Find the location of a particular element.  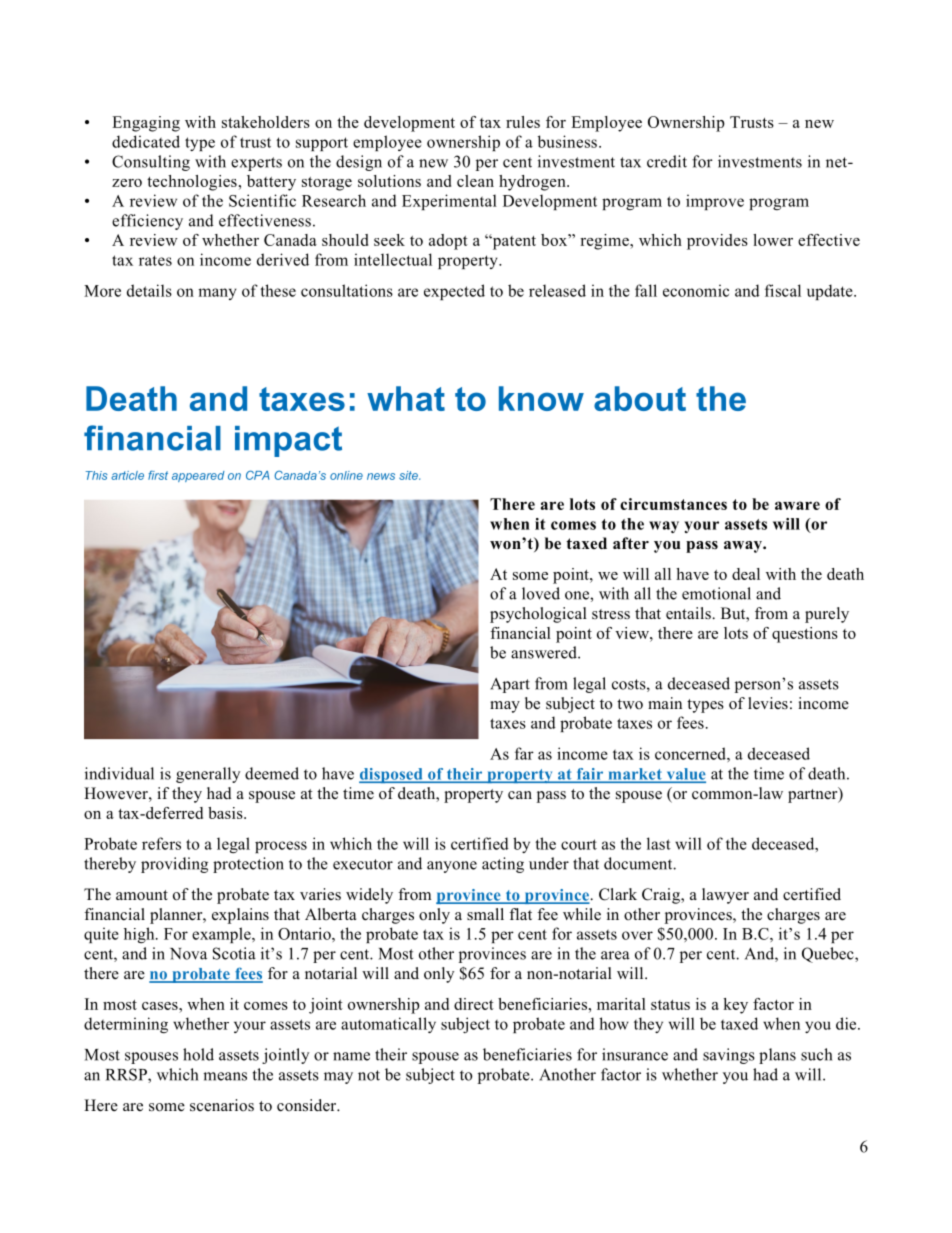

appeared is located at coordinates (198, 476).
